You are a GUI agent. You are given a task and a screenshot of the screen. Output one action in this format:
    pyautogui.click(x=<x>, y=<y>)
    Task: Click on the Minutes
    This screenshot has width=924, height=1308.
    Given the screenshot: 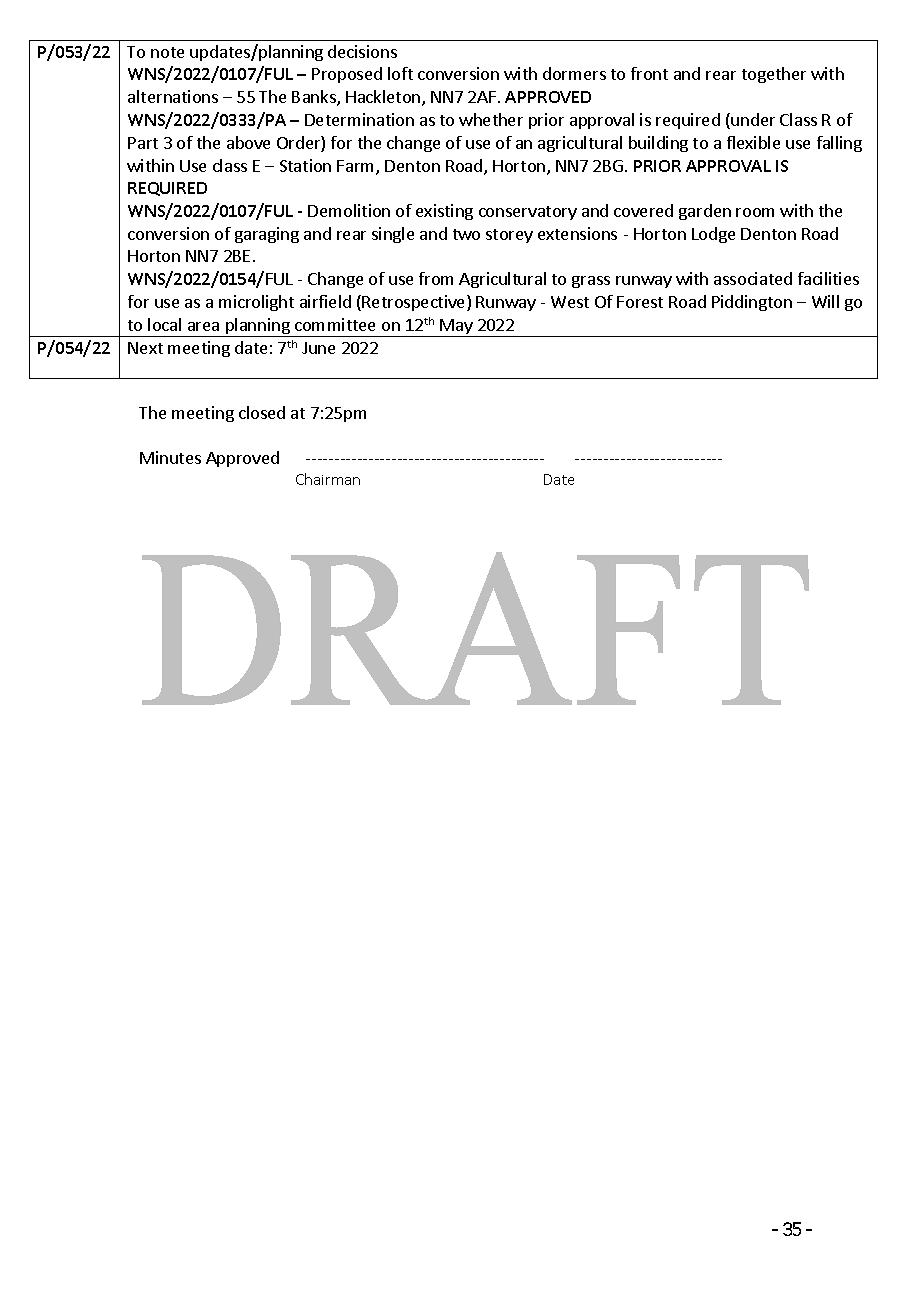 What is the action you would take?
    pyautogui.click(x=170, y=457)
